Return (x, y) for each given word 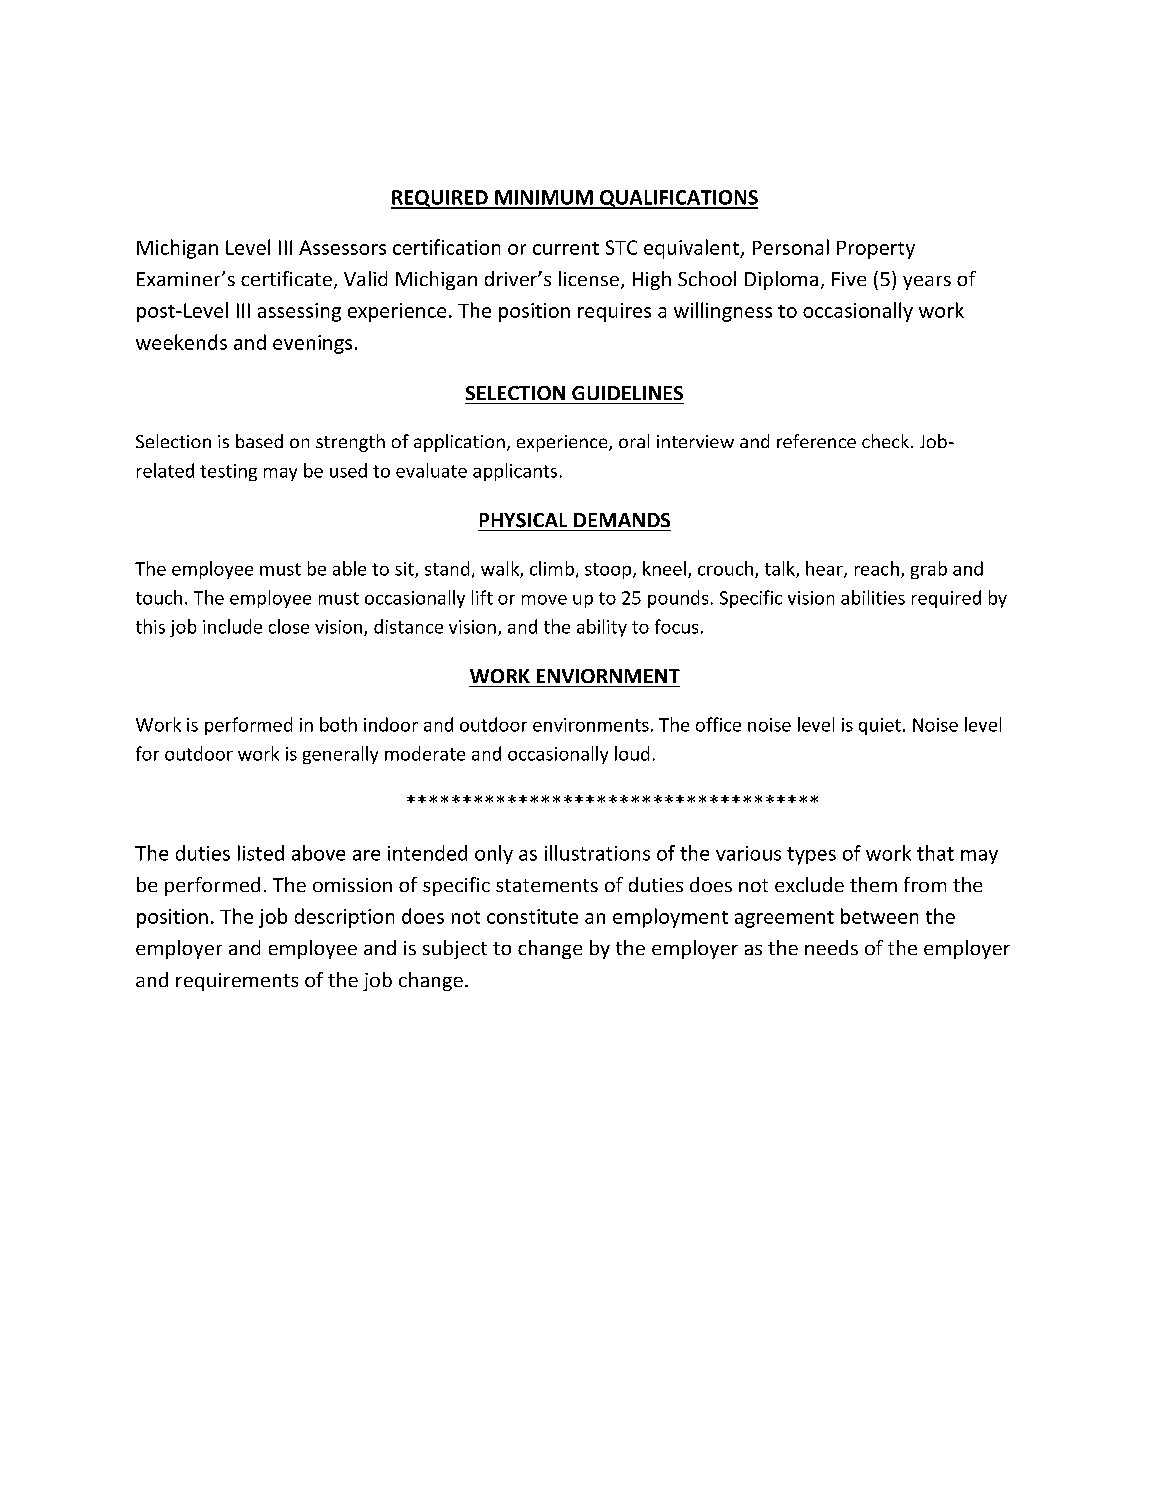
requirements (237, 982)
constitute (532, 916)
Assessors (342, 247)
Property (876, 250)
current (566, 248)
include (232, 626)
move (544, 600)
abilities (873, 597)
